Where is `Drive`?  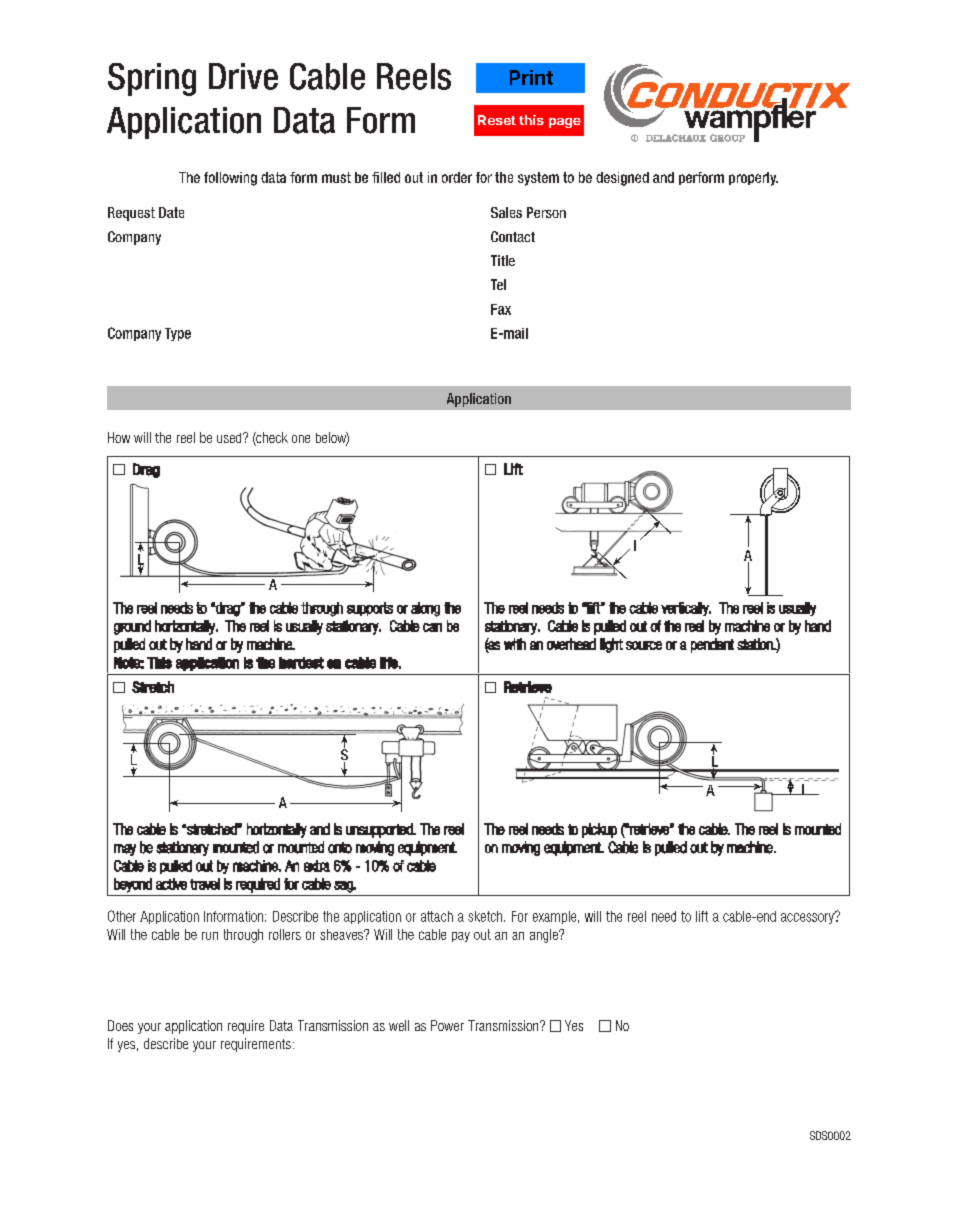
Drive is located at coordinates (243, 76).
